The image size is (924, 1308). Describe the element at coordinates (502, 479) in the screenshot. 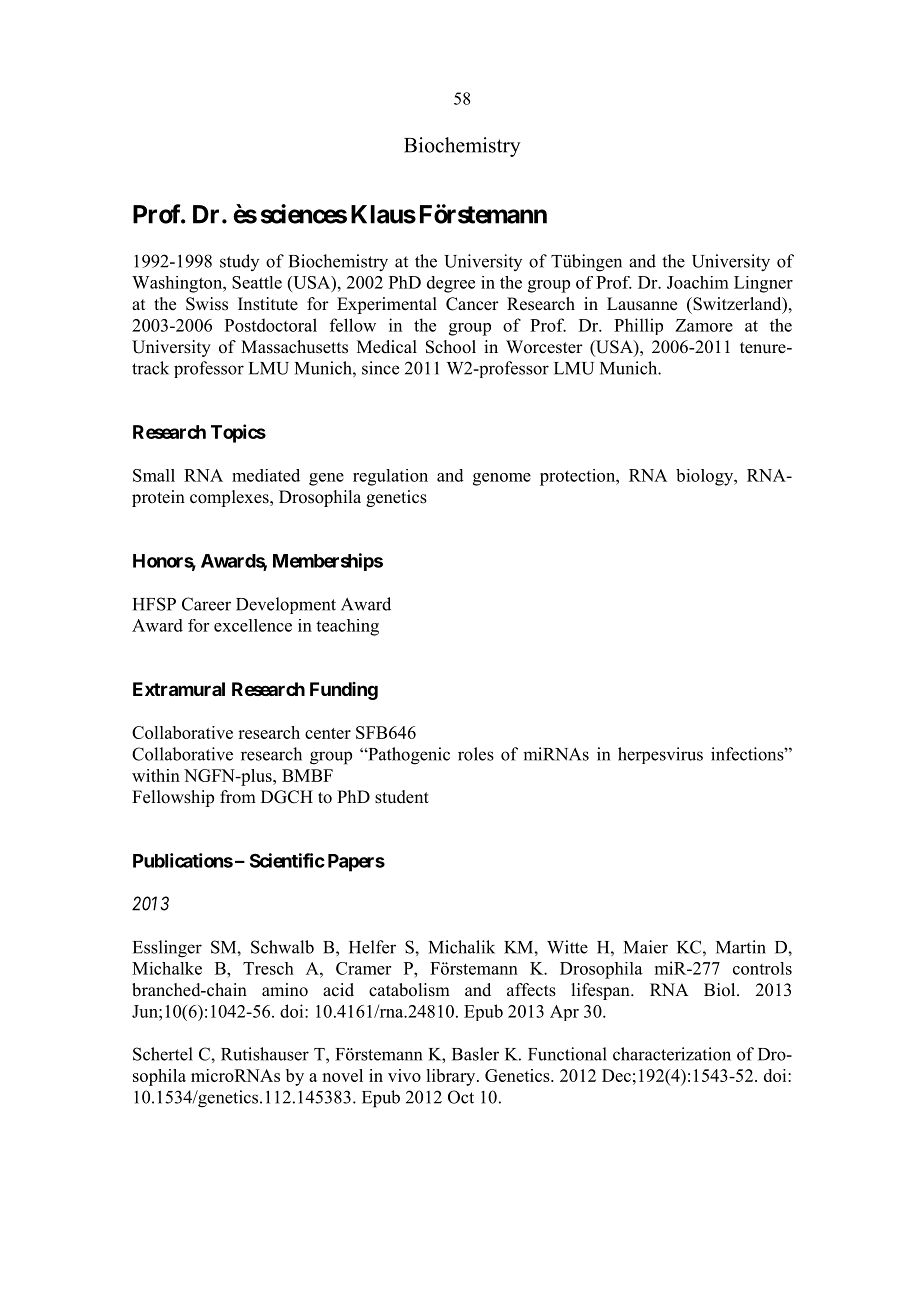

I see `genome` at that location.
